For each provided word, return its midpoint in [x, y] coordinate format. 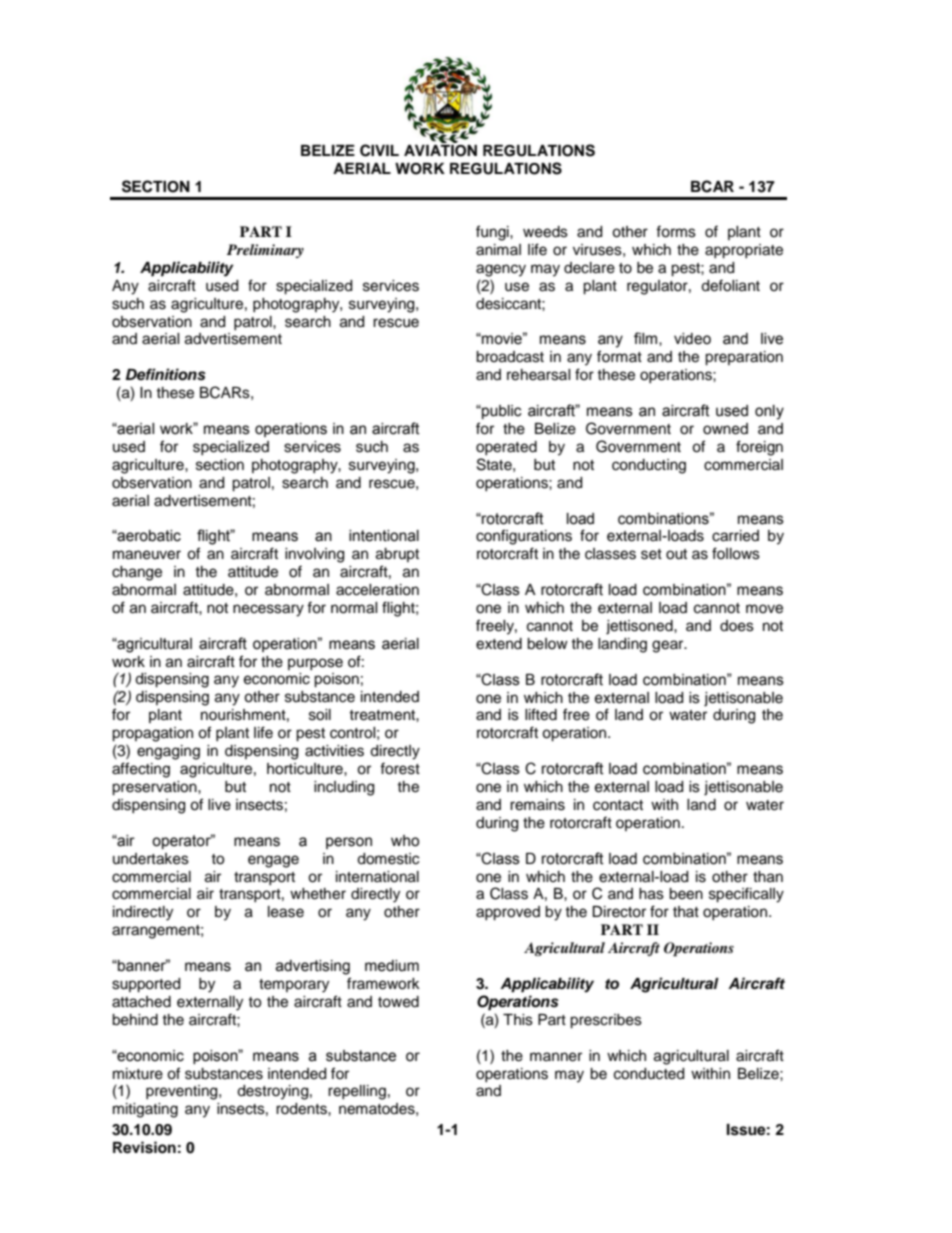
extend [499, 644]
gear [669, 646]
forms [676, 231]
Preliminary [265, 251]
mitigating [145, 1110]
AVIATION [440, 151]
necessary [268, 610]
